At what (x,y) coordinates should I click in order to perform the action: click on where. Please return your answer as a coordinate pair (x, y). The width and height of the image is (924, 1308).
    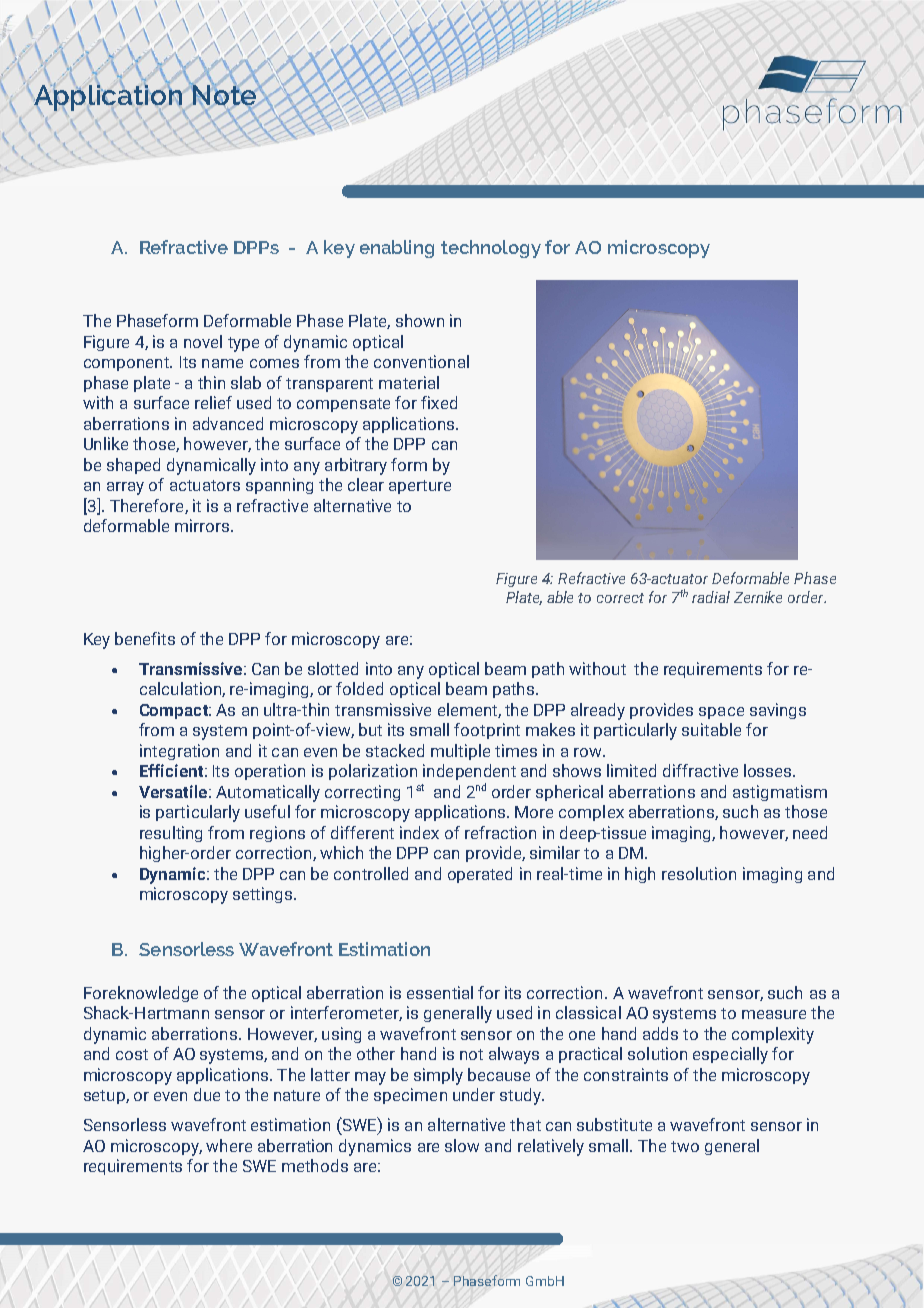
    Looking at the image, I should click on (229, 1145).
